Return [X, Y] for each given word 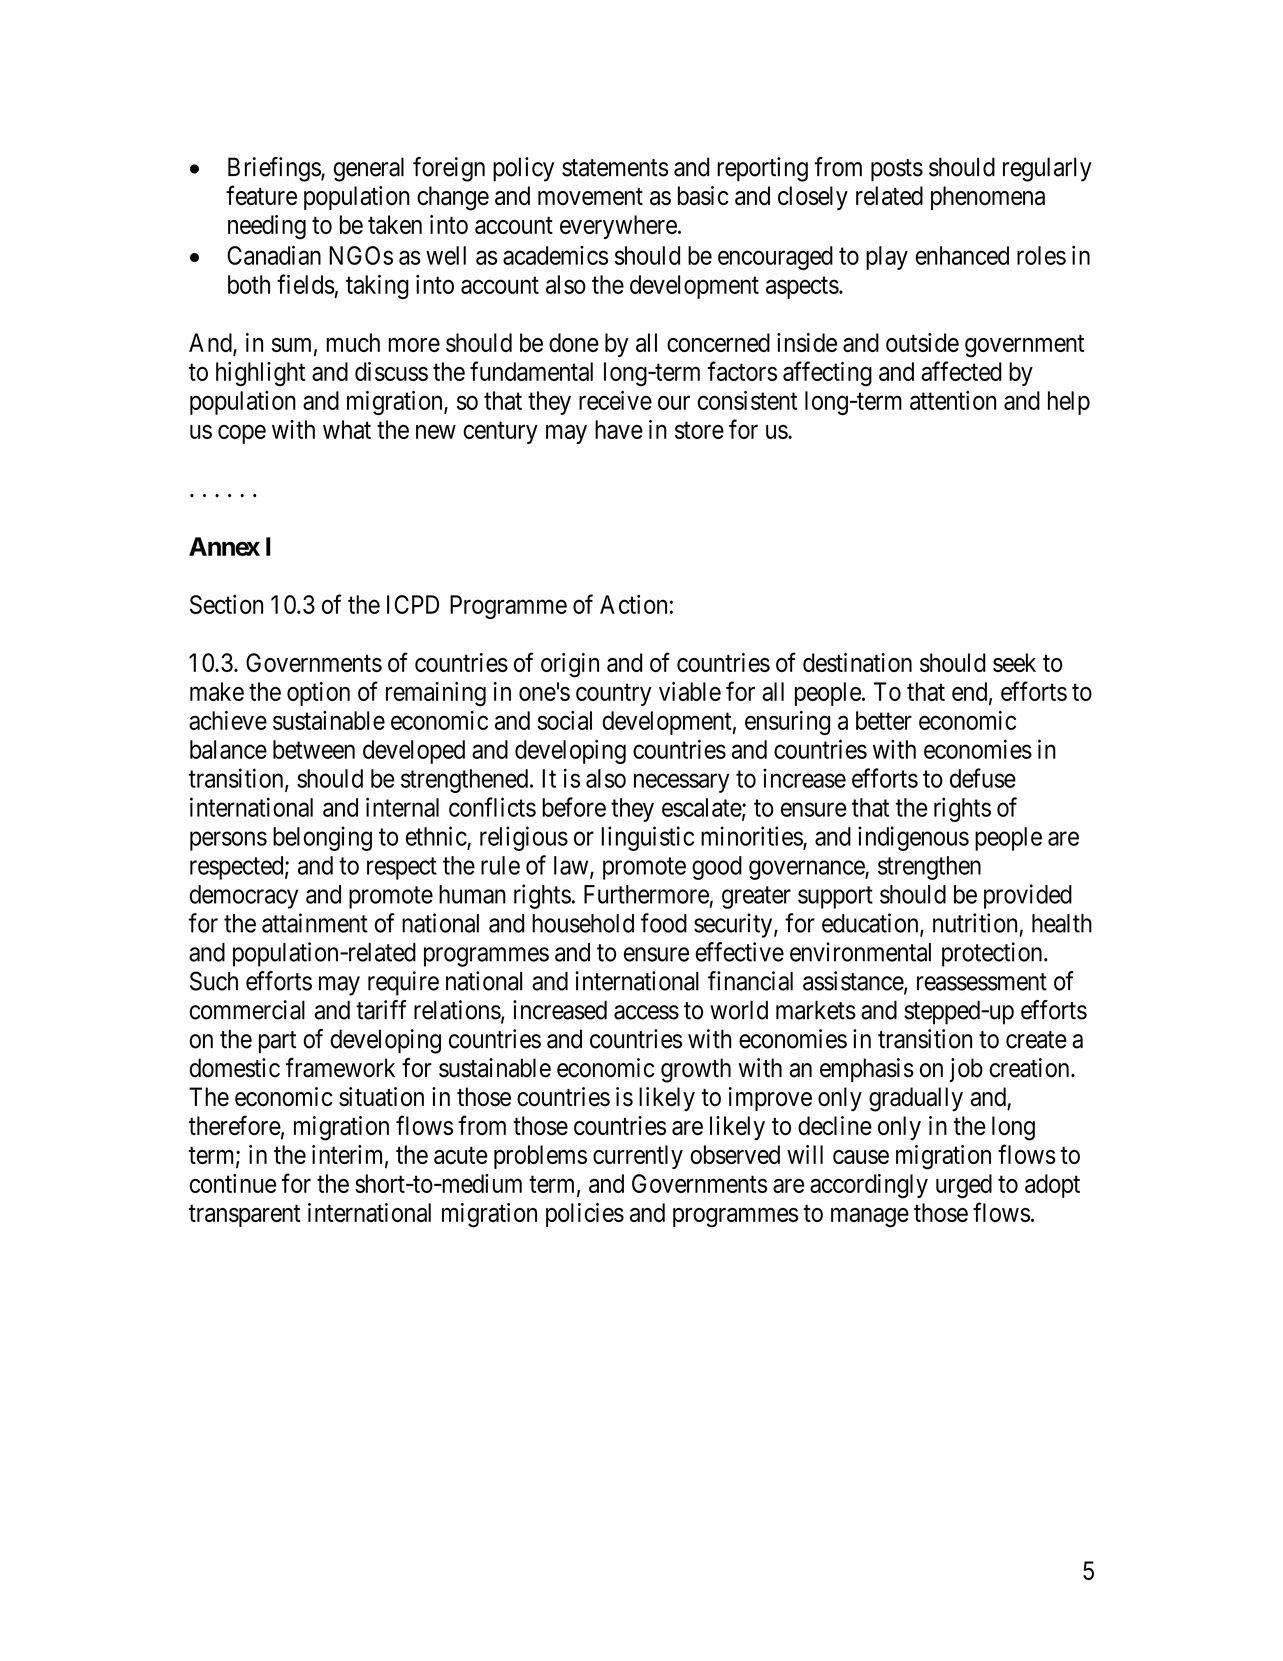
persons [228, 841]
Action [633, 604]
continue [233, 1183]
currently [638, 1157]
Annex [224, 546]
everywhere [618, 227]
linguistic [648, 838]
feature [261, 195]
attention [953, 400]
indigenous [913, 838]
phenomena [988, 198]
